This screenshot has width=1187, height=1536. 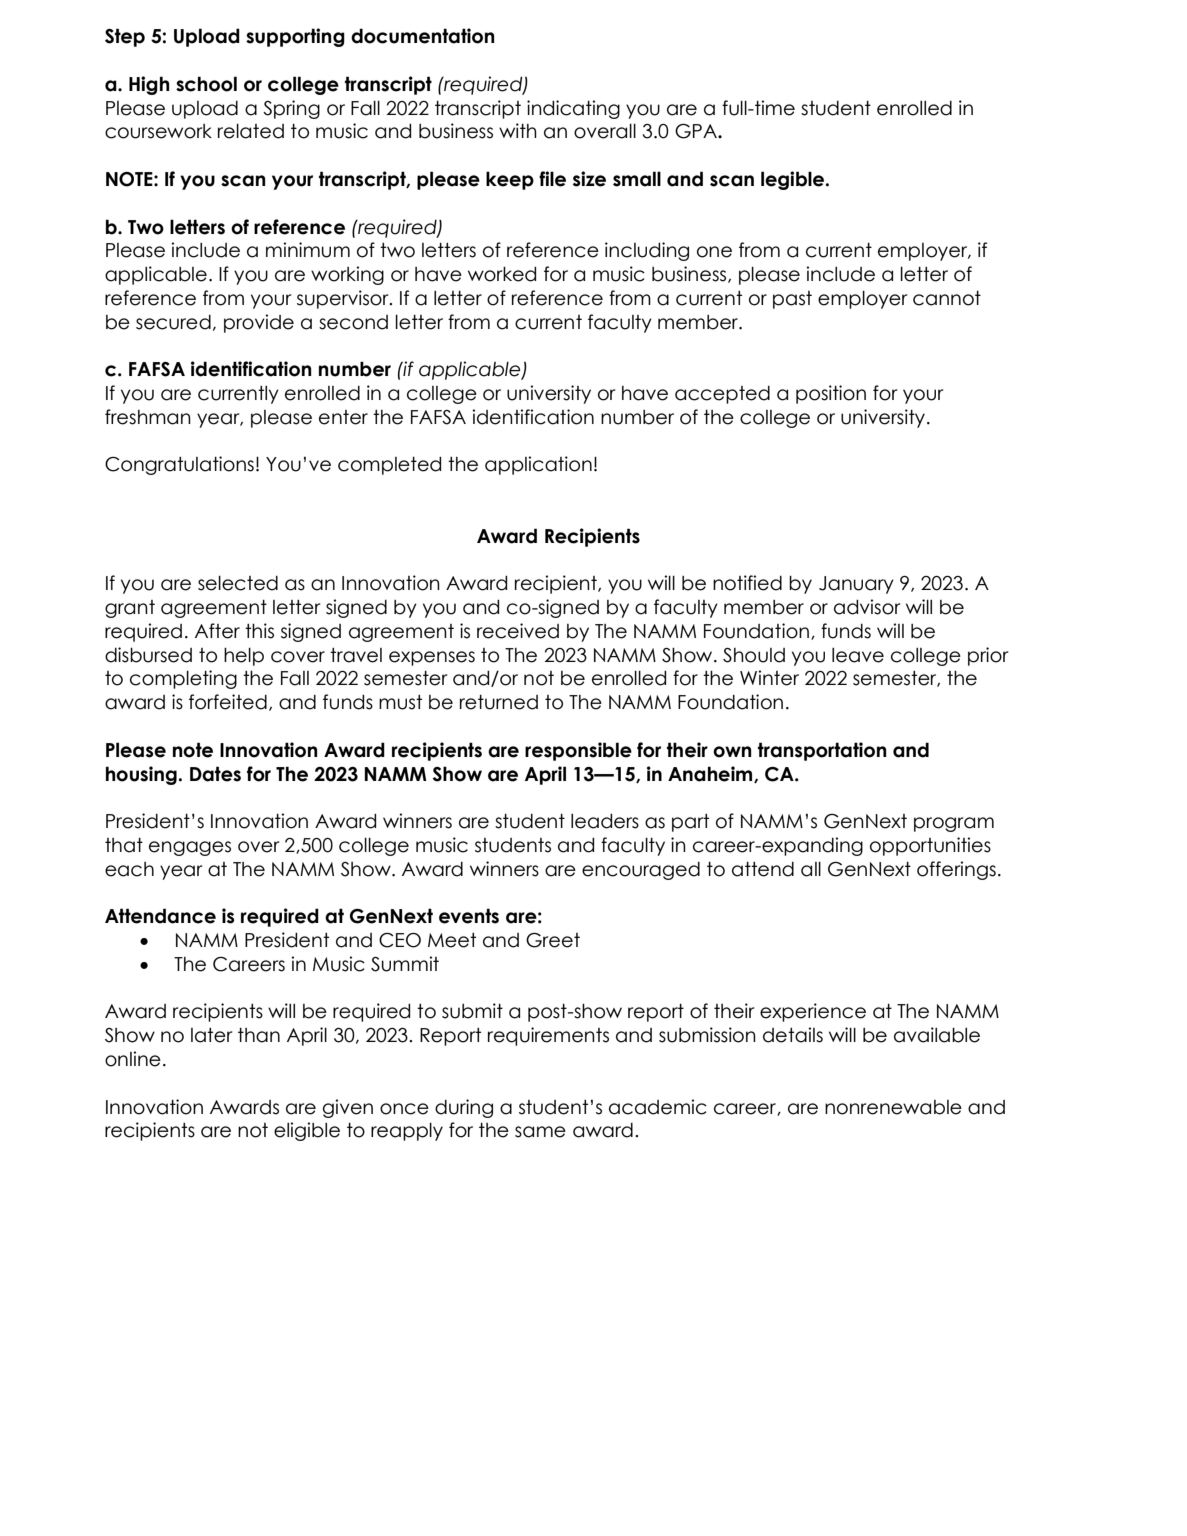 I want to click on eligible, so click(x=307, y=1131).
